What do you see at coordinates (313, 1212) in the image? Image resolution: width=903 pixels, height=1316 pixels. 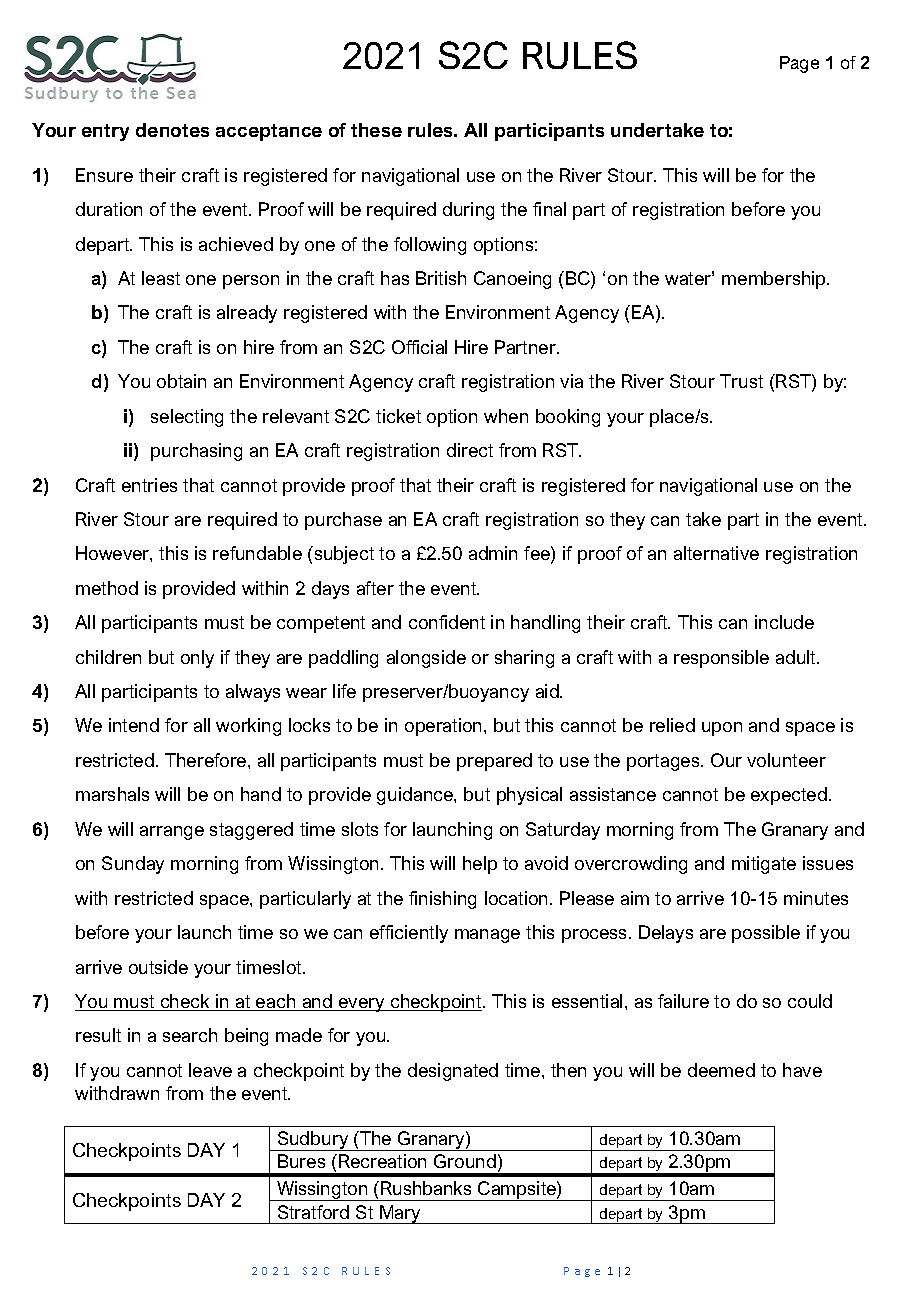 I see `Stratford` at bounding box center [313, 1212].
